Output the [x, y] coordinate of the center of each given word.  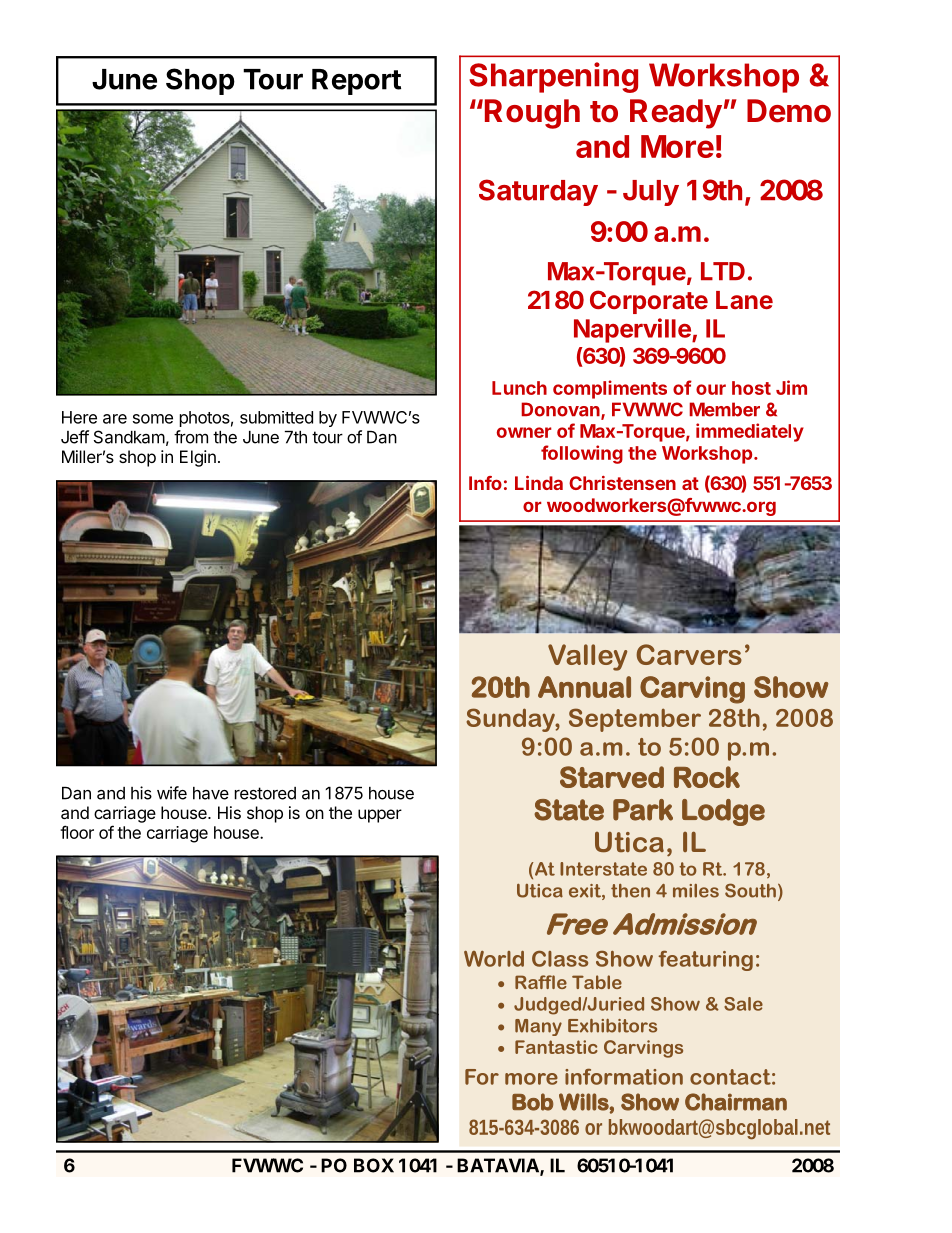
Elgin [198, 458]
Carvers [689, 654]
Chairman [736, 1102]
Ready [676, 114]
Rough [532, 114]
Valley [588, 657]
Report [356, 82]
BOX [374, 1165]
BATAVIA [499, 1166]
